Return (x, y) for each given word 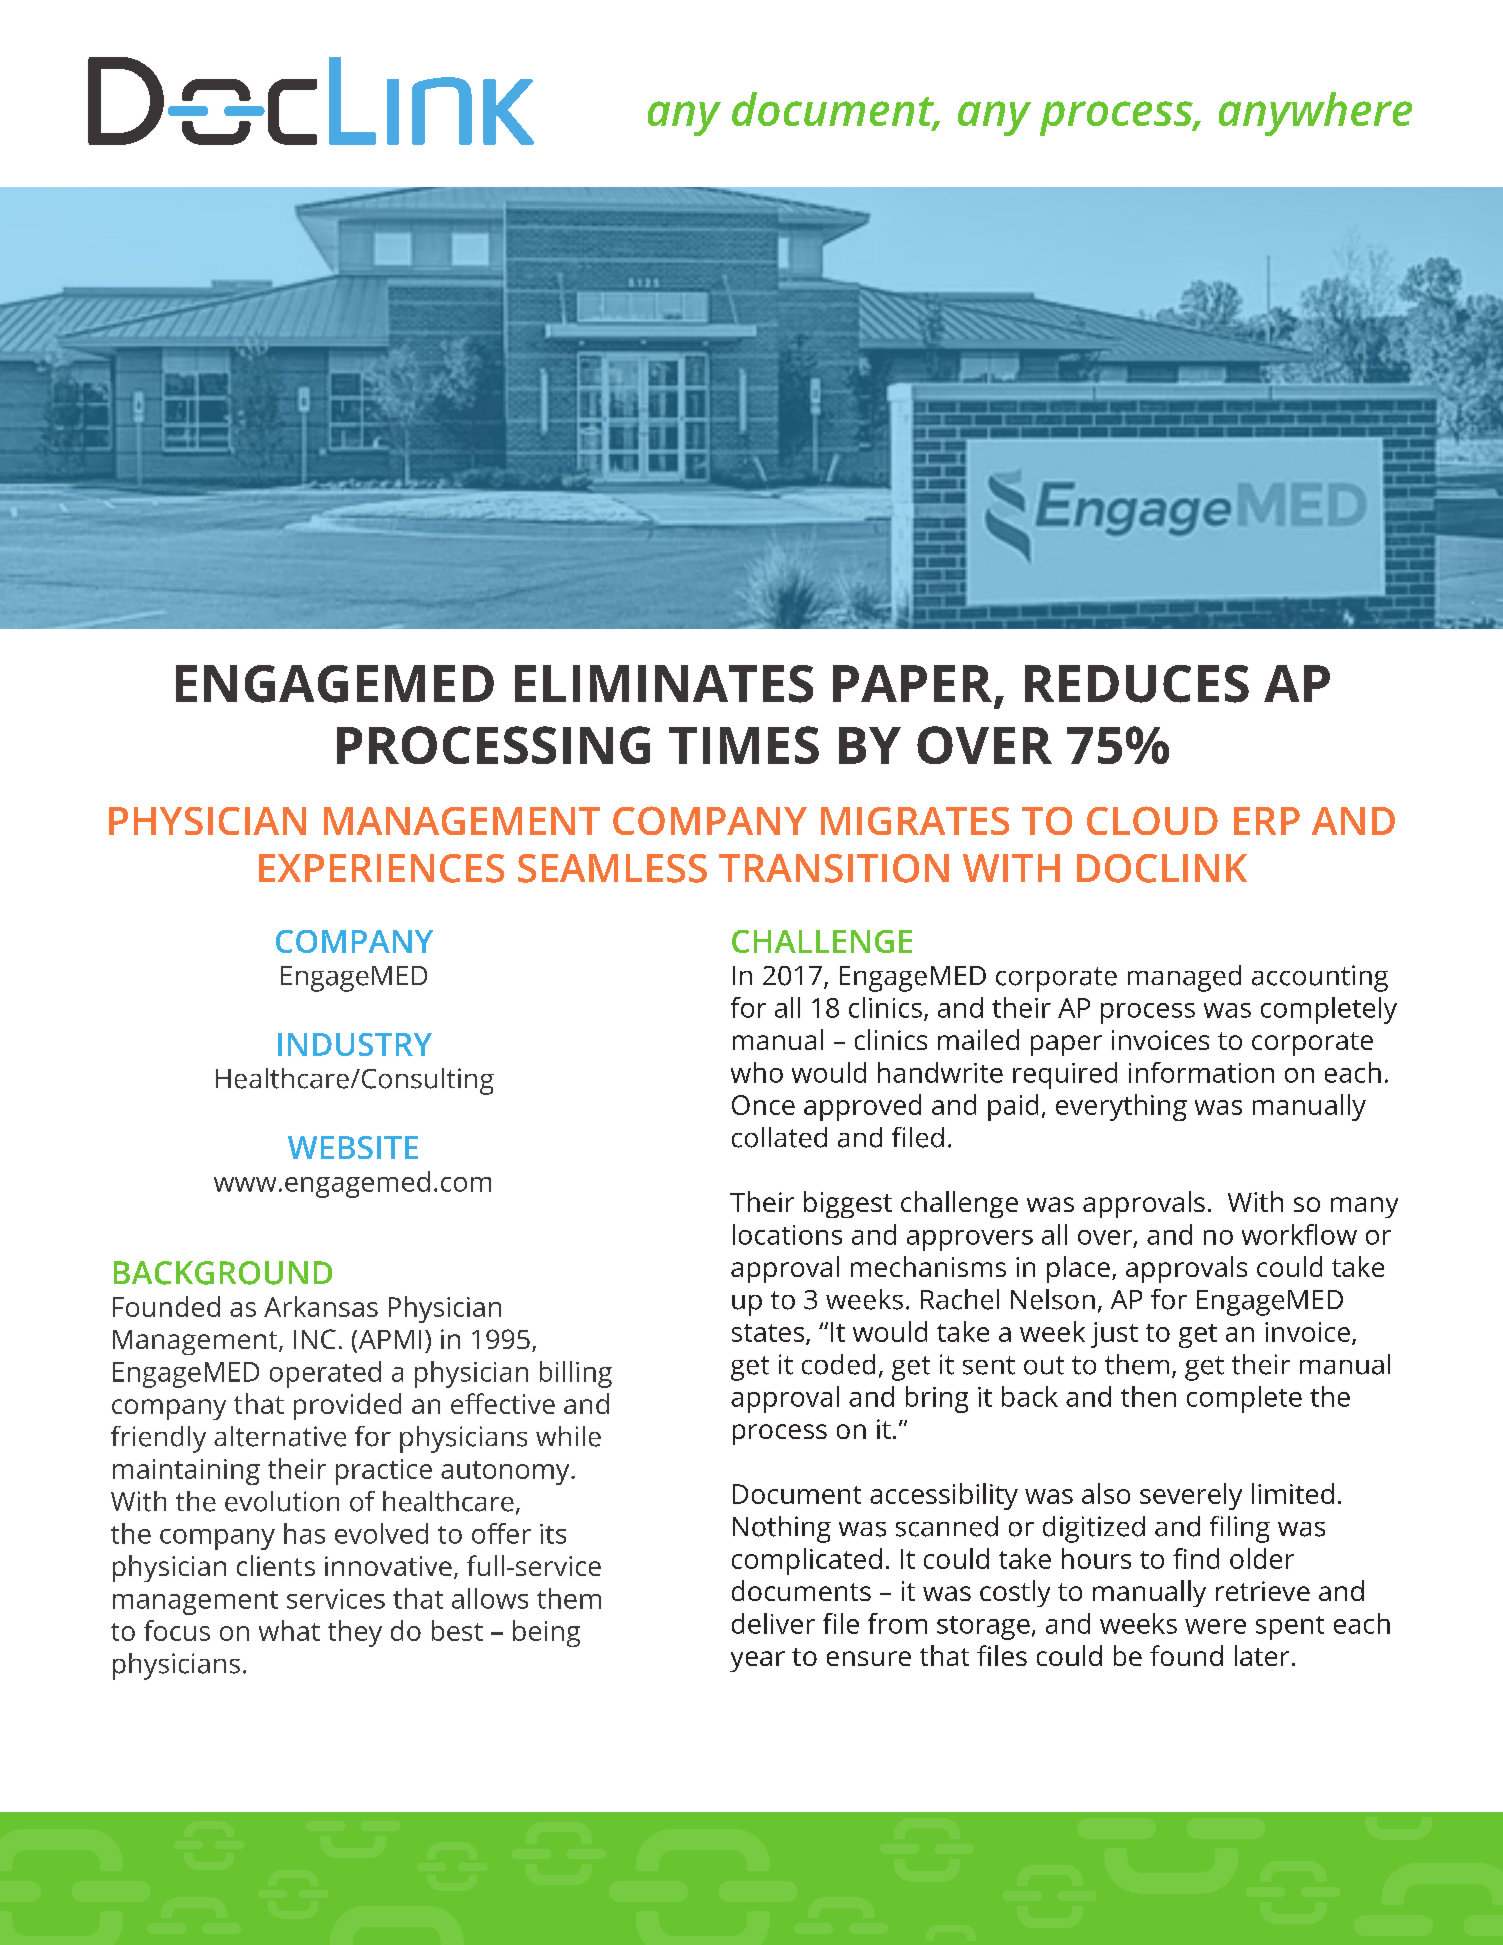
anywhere (1315, 114)
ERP (1267, 821)
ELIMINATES (664, 684)
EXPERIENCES (381, 868)
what (289, 1630)
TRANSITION (834, 868)
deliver (773, 1623)
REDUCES (1137, 684)
